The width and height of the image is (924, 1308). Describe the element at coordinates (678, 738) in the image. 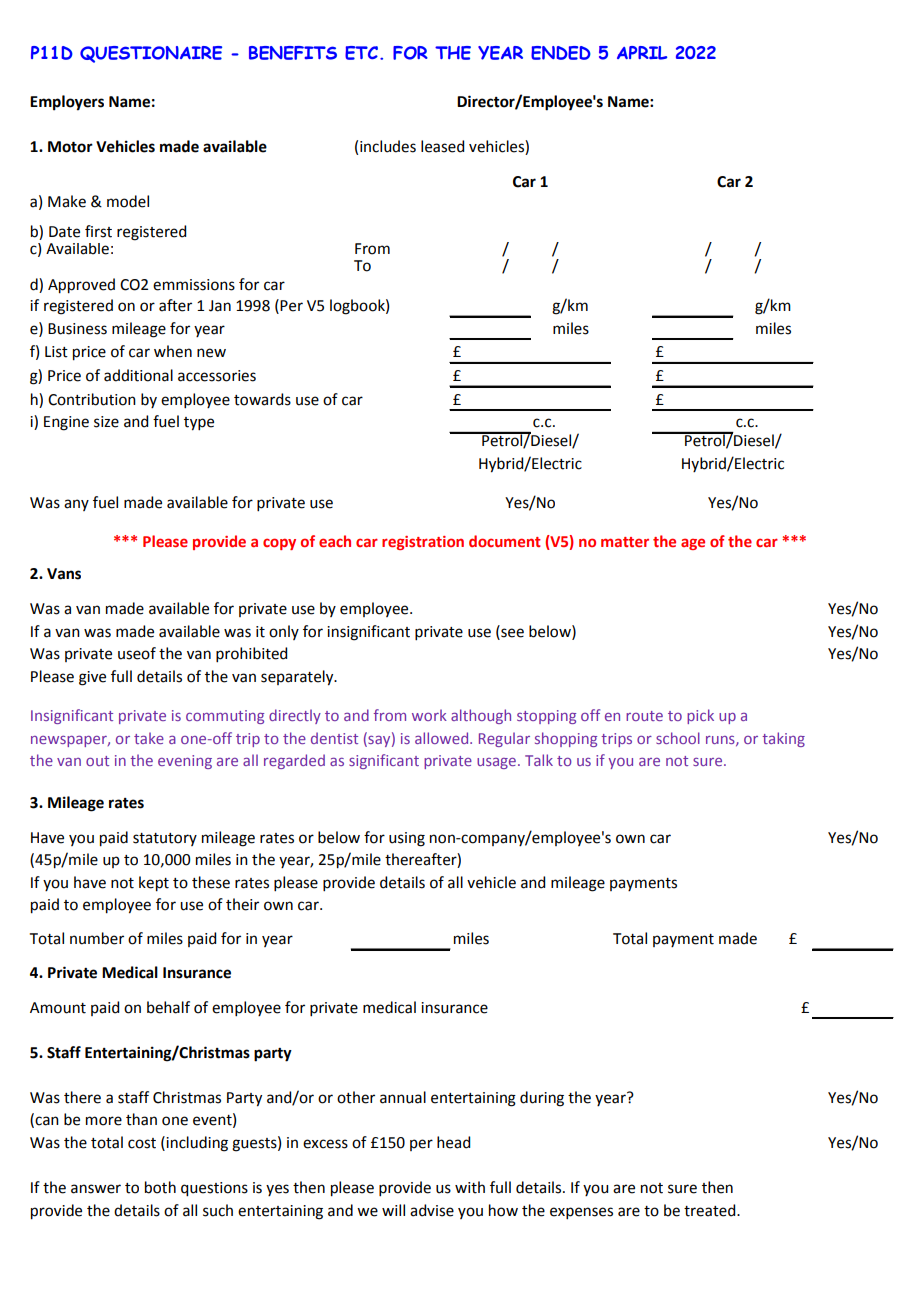

I see `school` at that location.
